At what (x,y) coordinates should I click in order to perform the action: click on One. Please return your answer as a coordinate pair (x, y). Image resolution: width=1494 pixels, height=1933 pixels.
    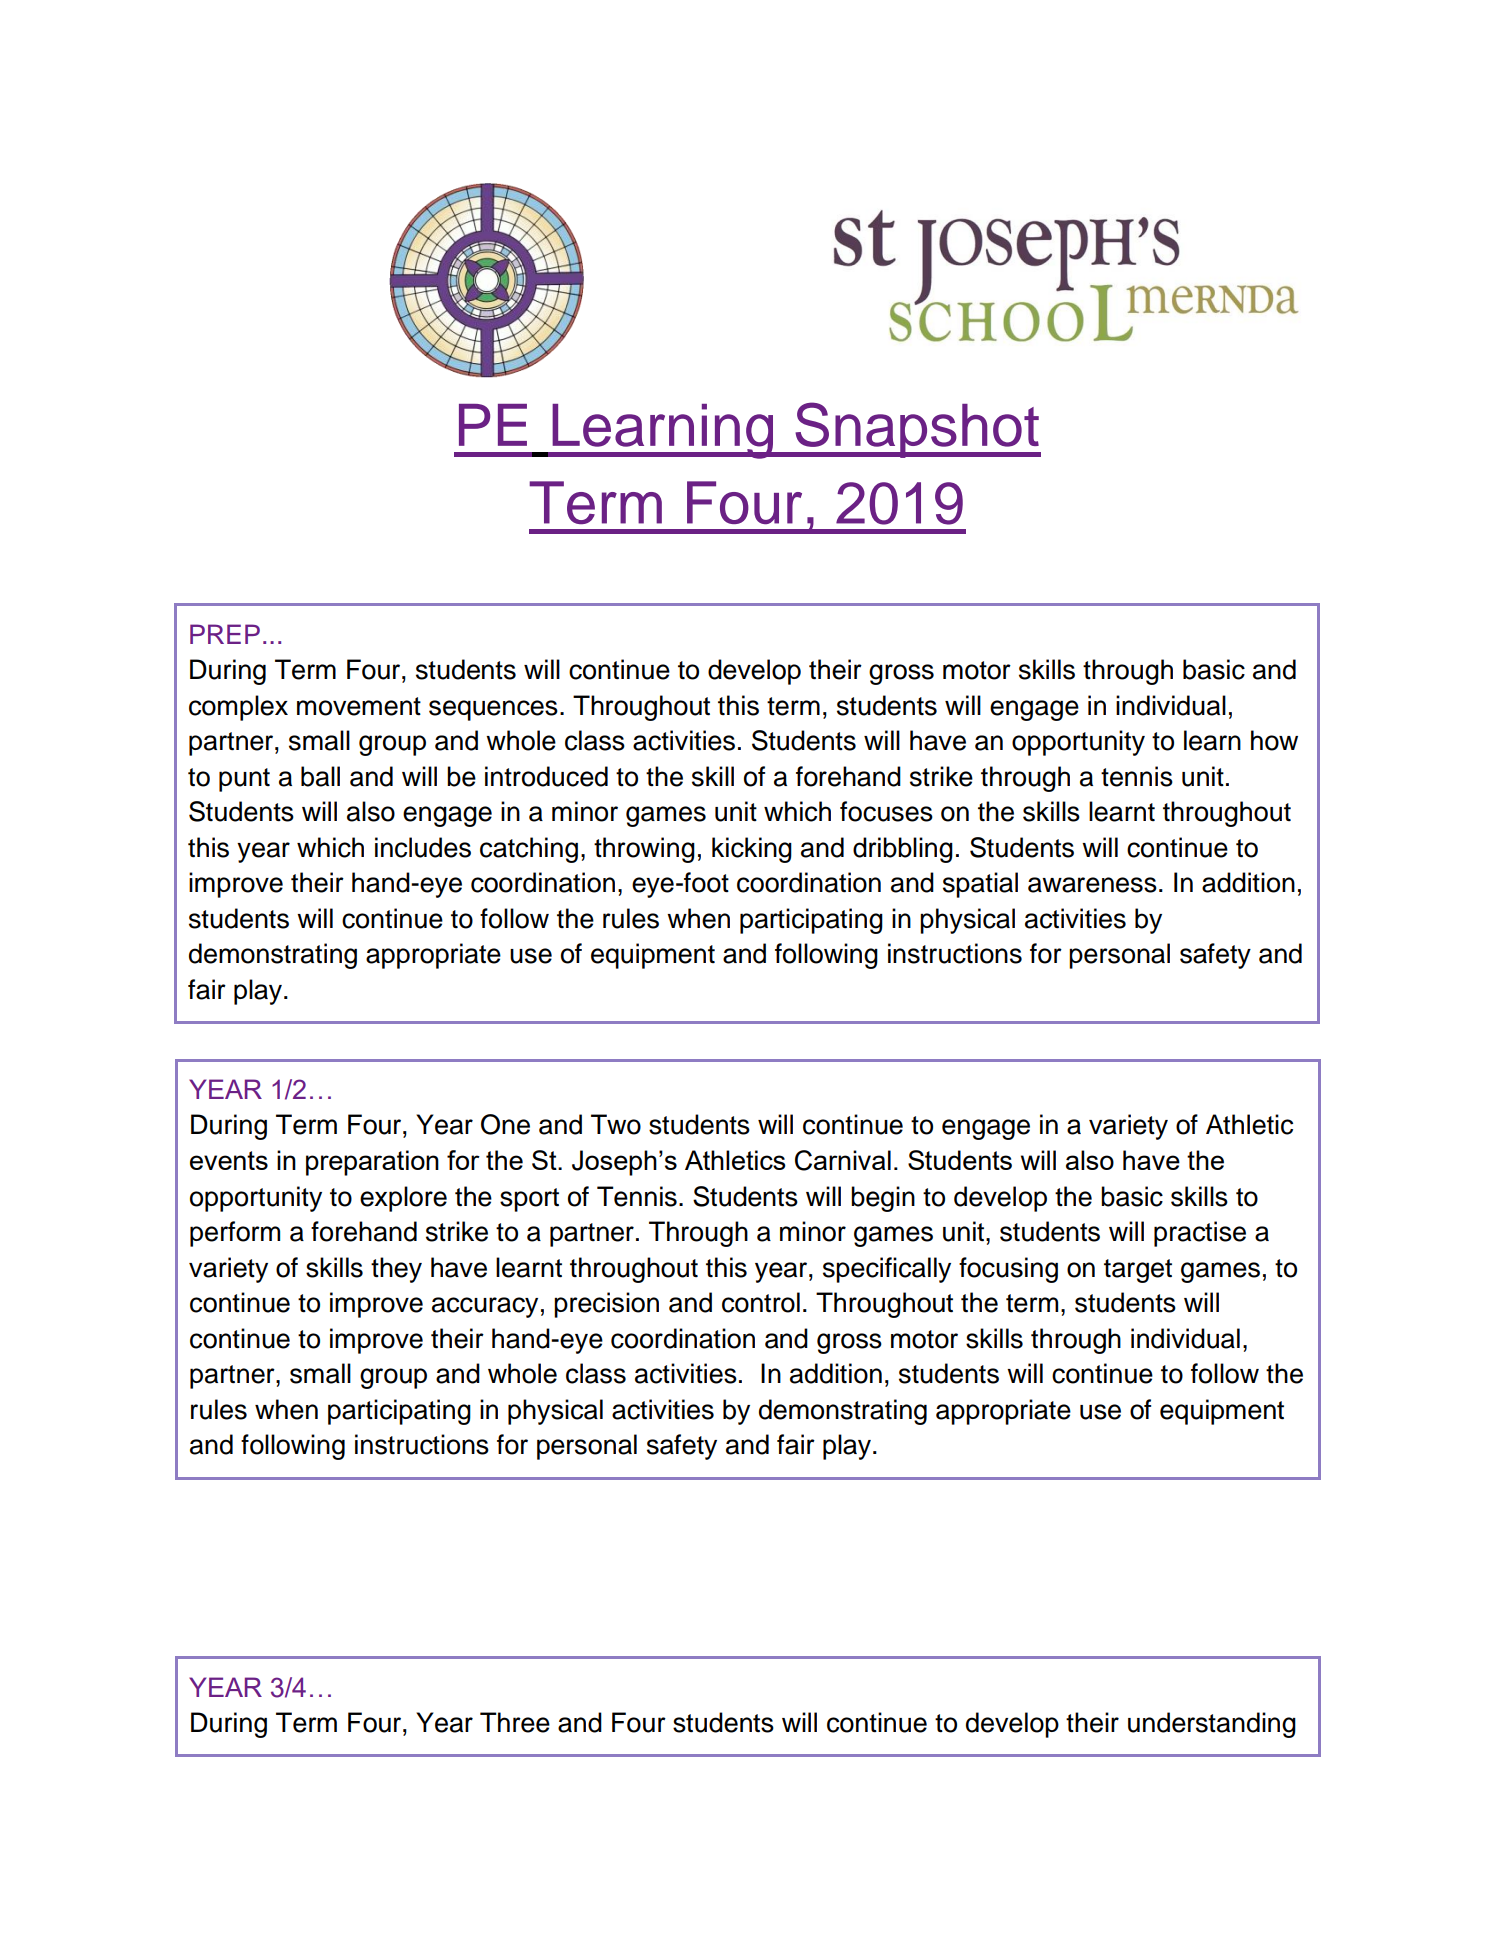
    Looking at the image, I should click on (505, 1124).
